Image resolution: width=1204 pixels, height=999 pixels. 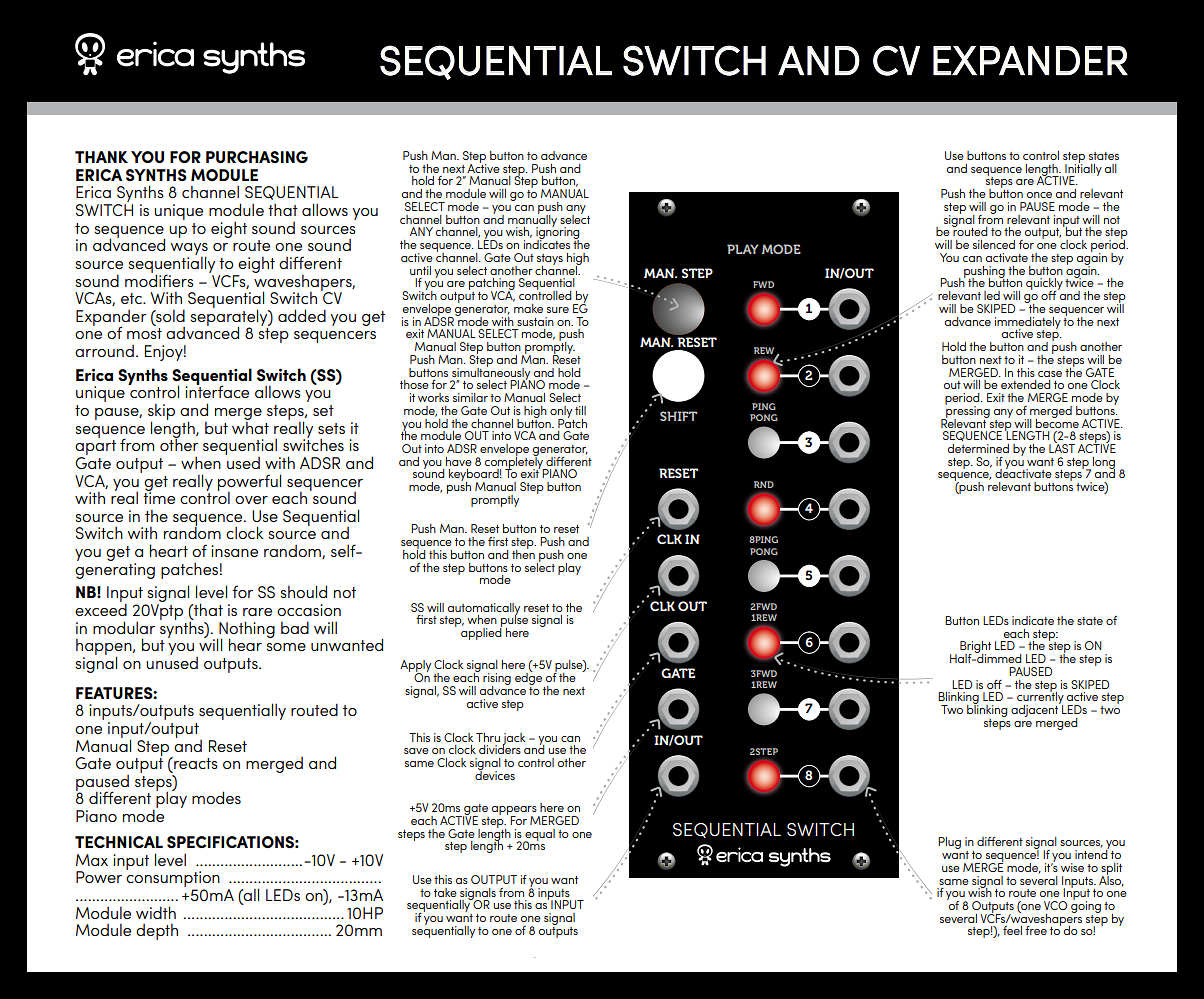 I want to click on interface, so click(x=217, y=391).
